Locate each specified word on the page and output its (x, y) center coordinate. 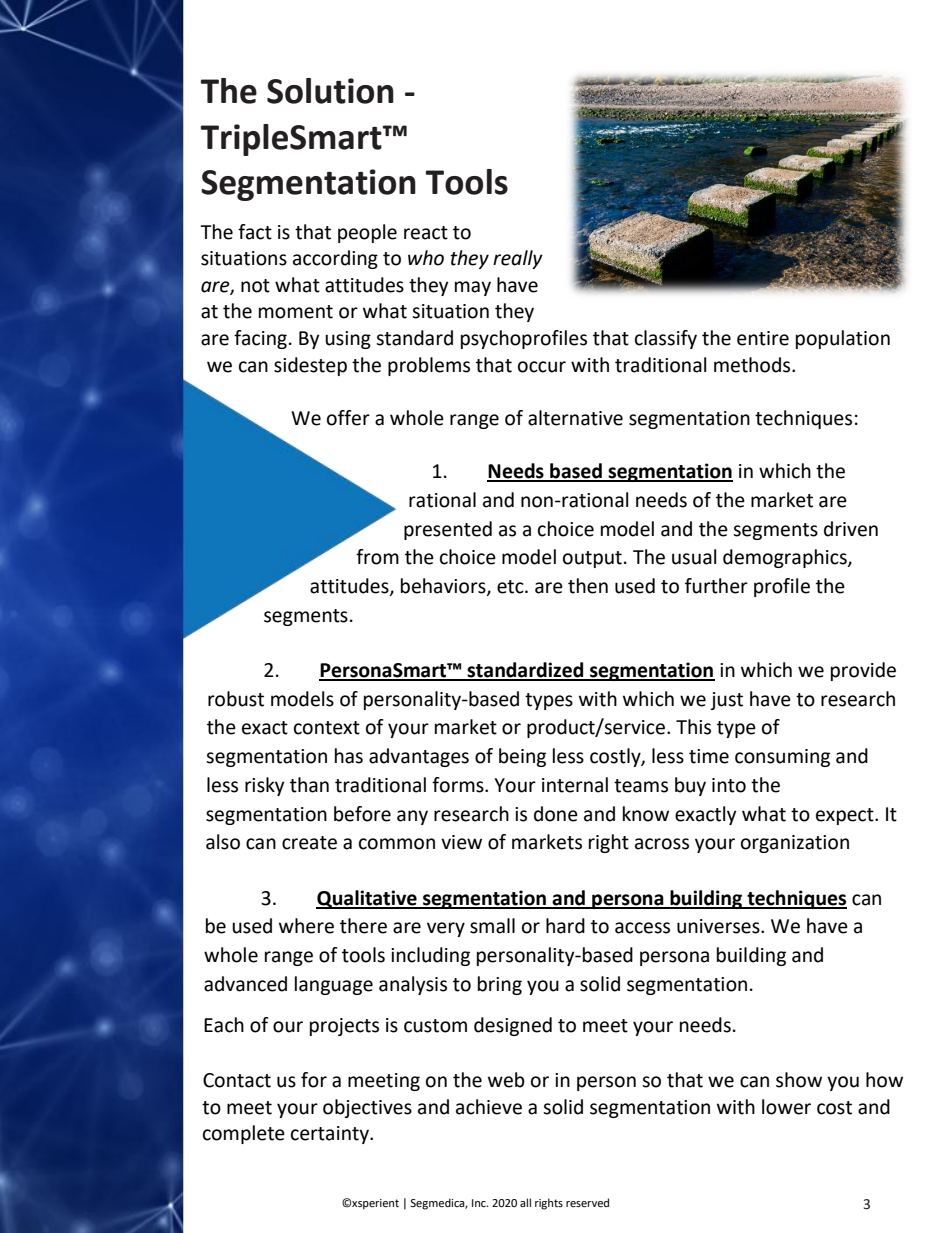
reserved (587, 1203)
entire (763, 338)
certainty (331, 1135)
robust (236, 699)
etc (511, 587)
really (518, 259)
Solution (330, 91)
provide (863, 671)
